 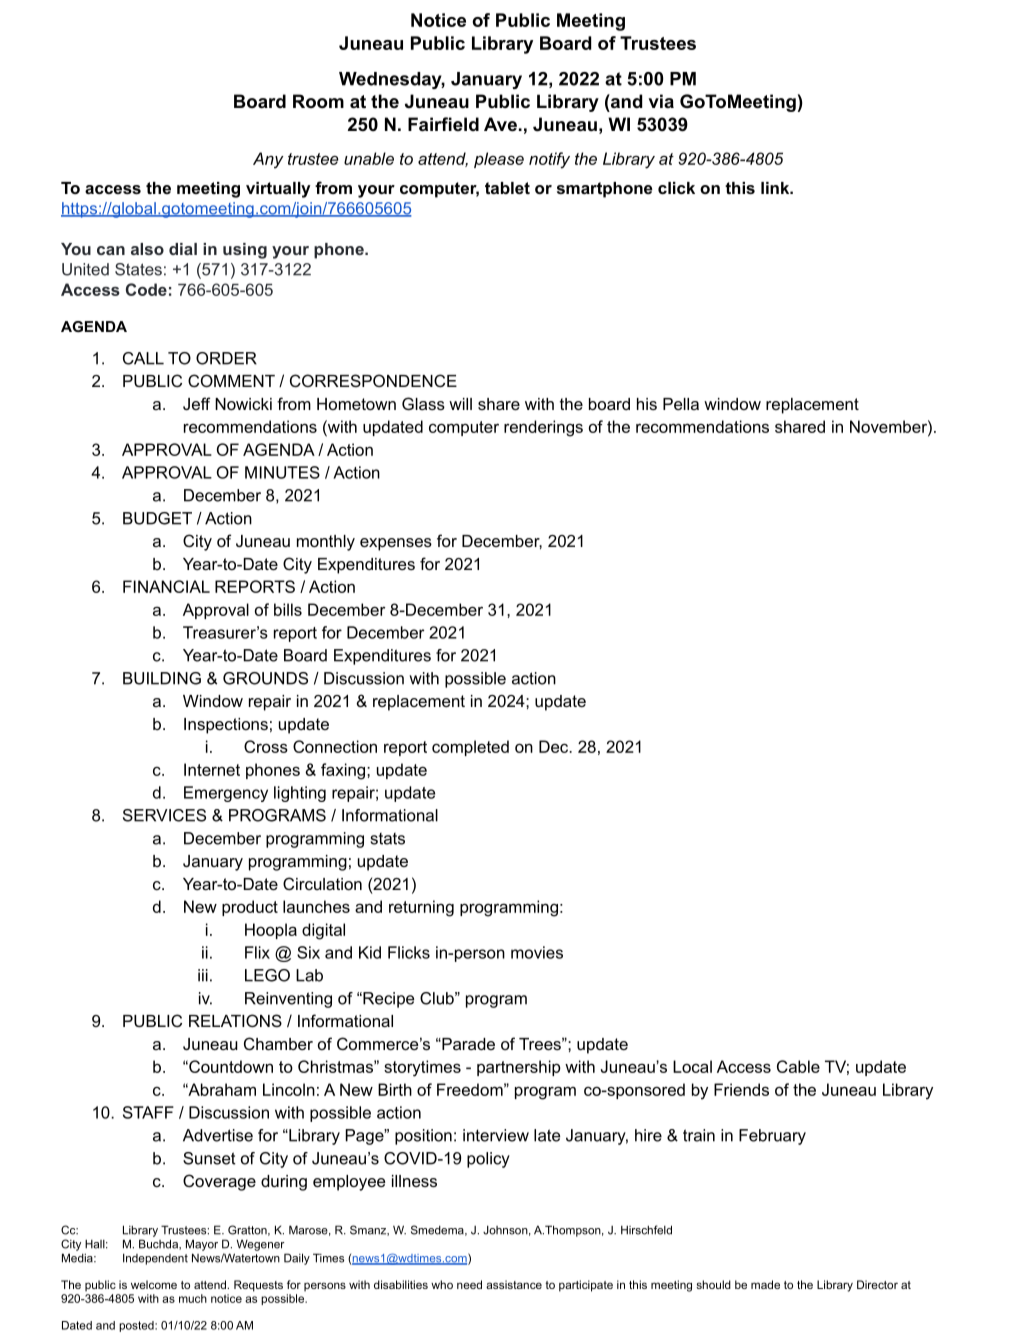 I want to click on BUILDING, so click(x=162, y=678).
